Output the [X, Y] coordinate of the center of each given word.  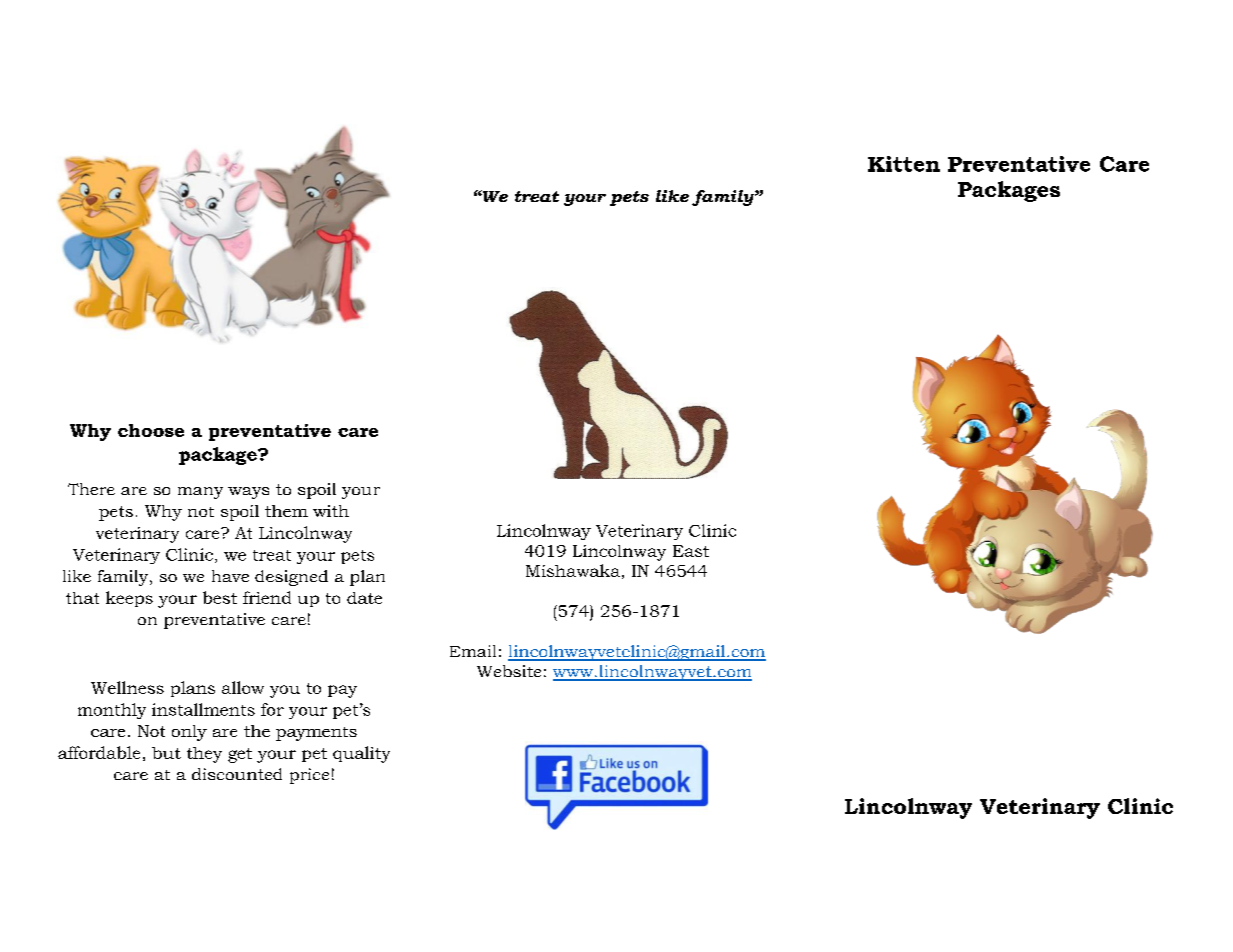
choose [151, 430]
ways [248, 493]
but [166, 753]
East [691, 551]
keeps [129, 599]
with [331, 511]
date [364, 598]
